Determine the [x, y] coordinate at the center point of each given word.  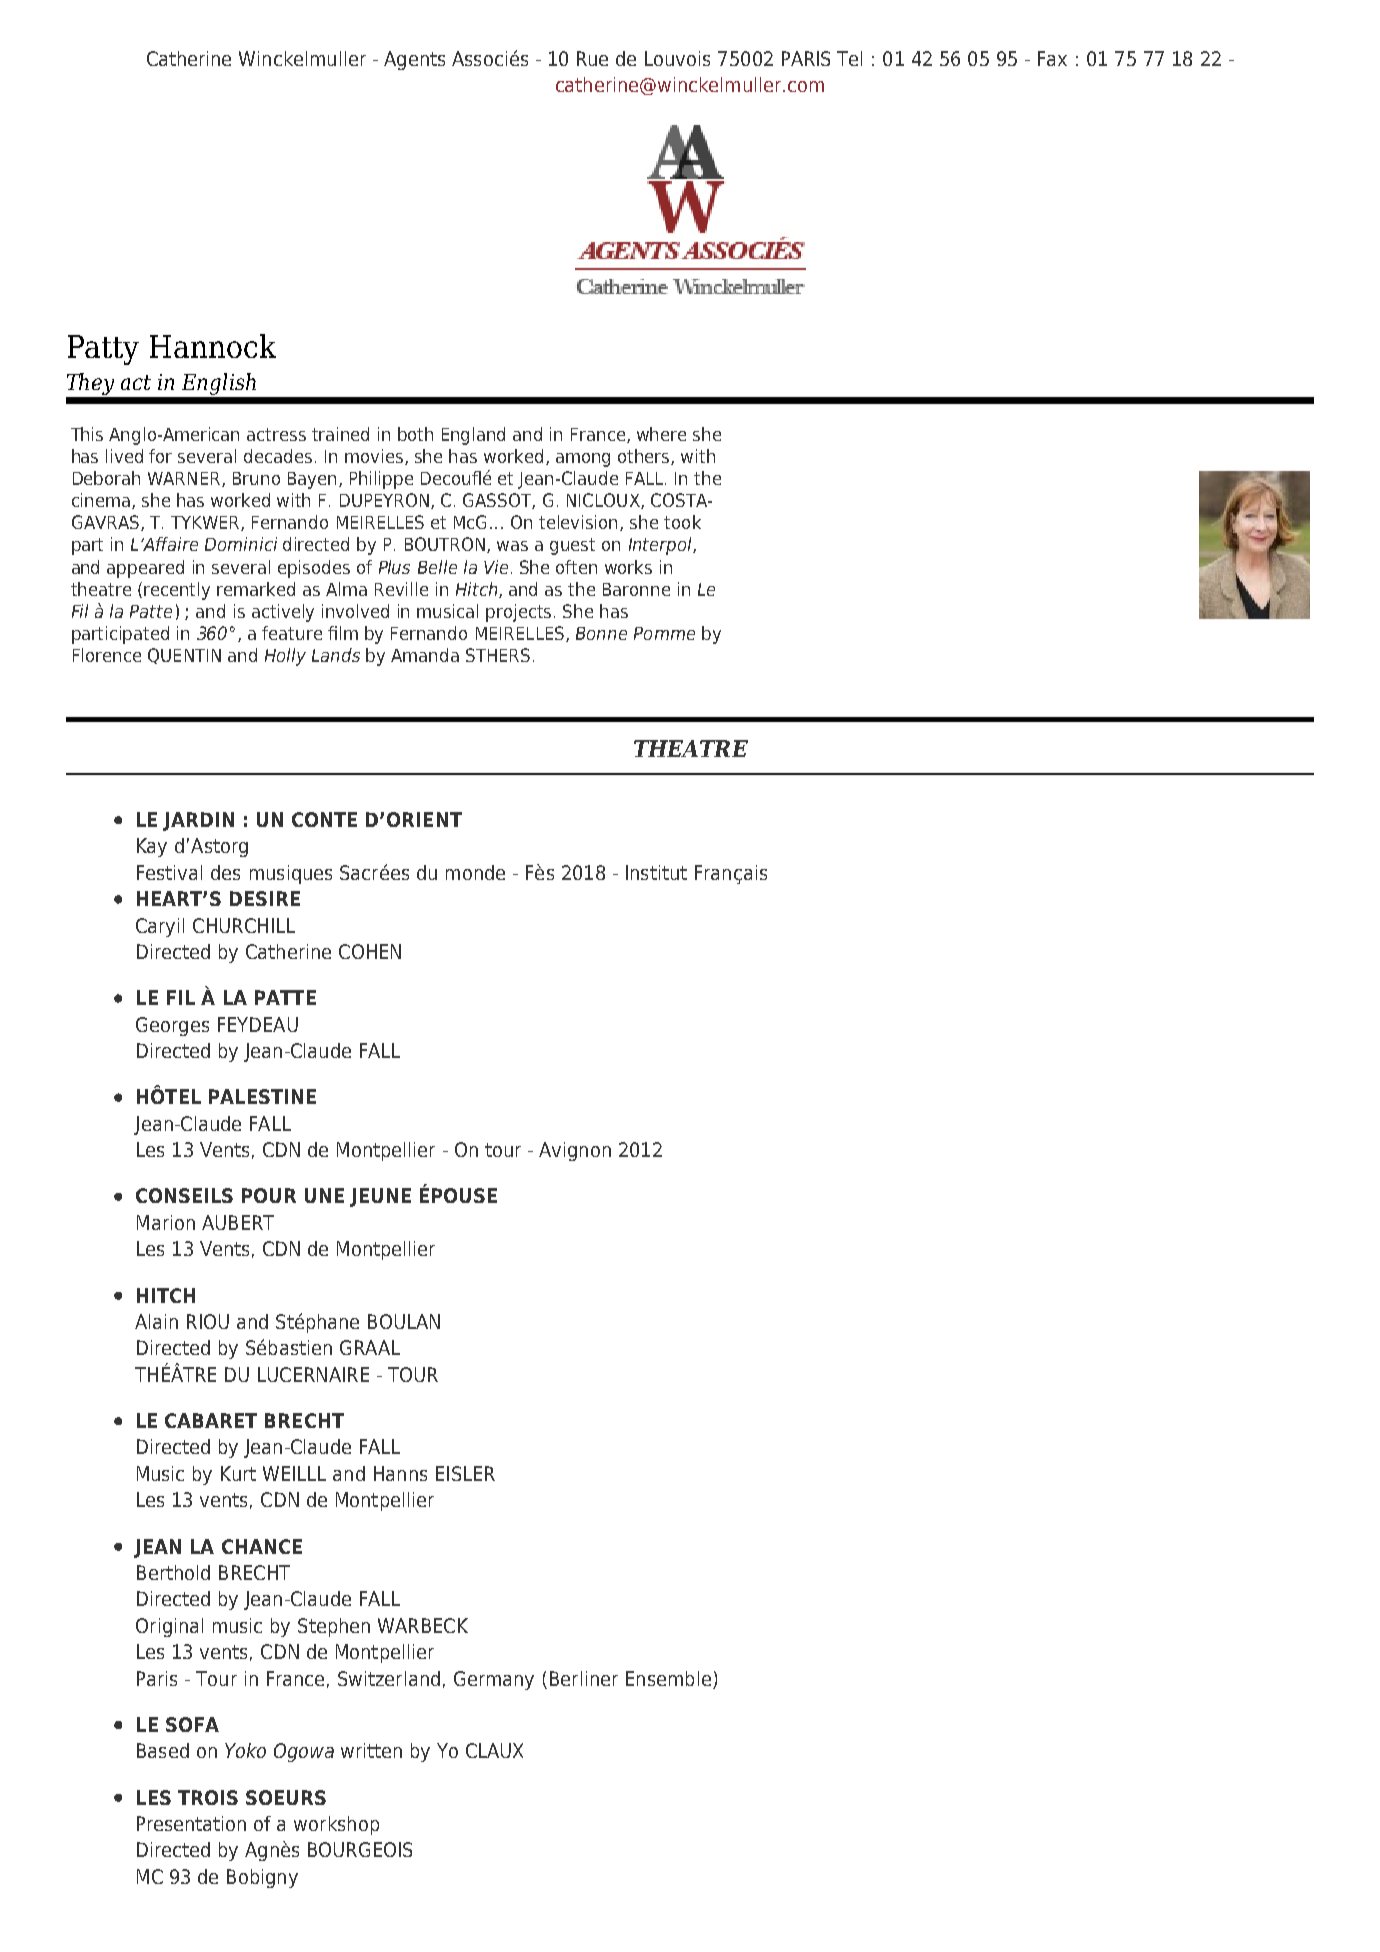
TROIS [208, 1797]
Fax [1052, 58]
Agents [414, 60]
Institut [656, 872]
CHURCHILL [244, 925]
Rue [592, 58]
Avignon [575, 1151]
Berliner [584, 1678]
